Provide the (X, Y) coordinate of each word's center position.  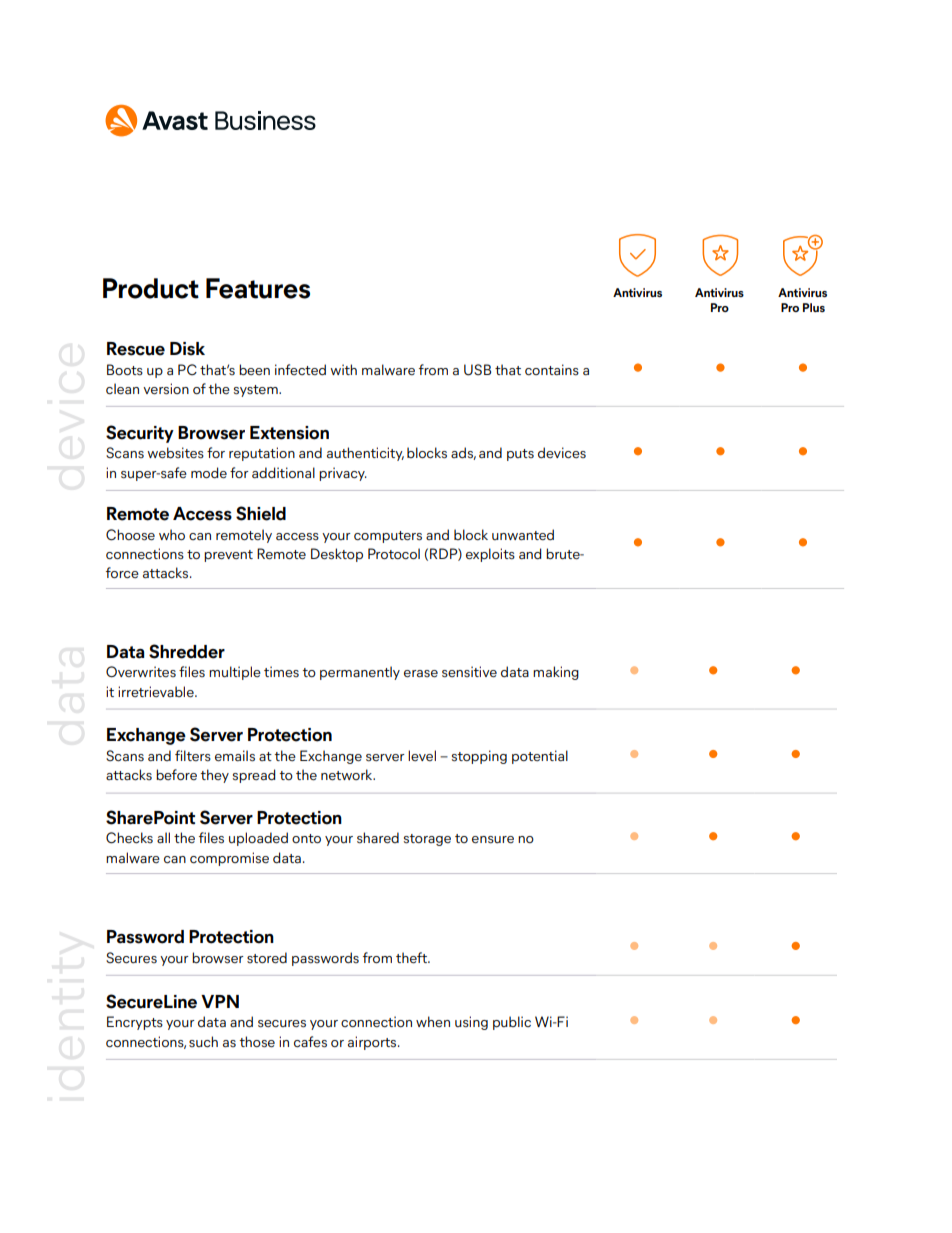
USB (477, 370)
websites (175, 453)
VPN (220, 1001)
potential (540, 757)
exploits (490, 555)
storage (427, 840)
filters (193, 756)
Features (258, 288)
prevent (228, 556)
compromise (229, 859)
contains (552, 370)
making (556, 673)
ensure (493, 840)
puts (520, 455)
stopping (479, 757)
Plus (814, 307)
